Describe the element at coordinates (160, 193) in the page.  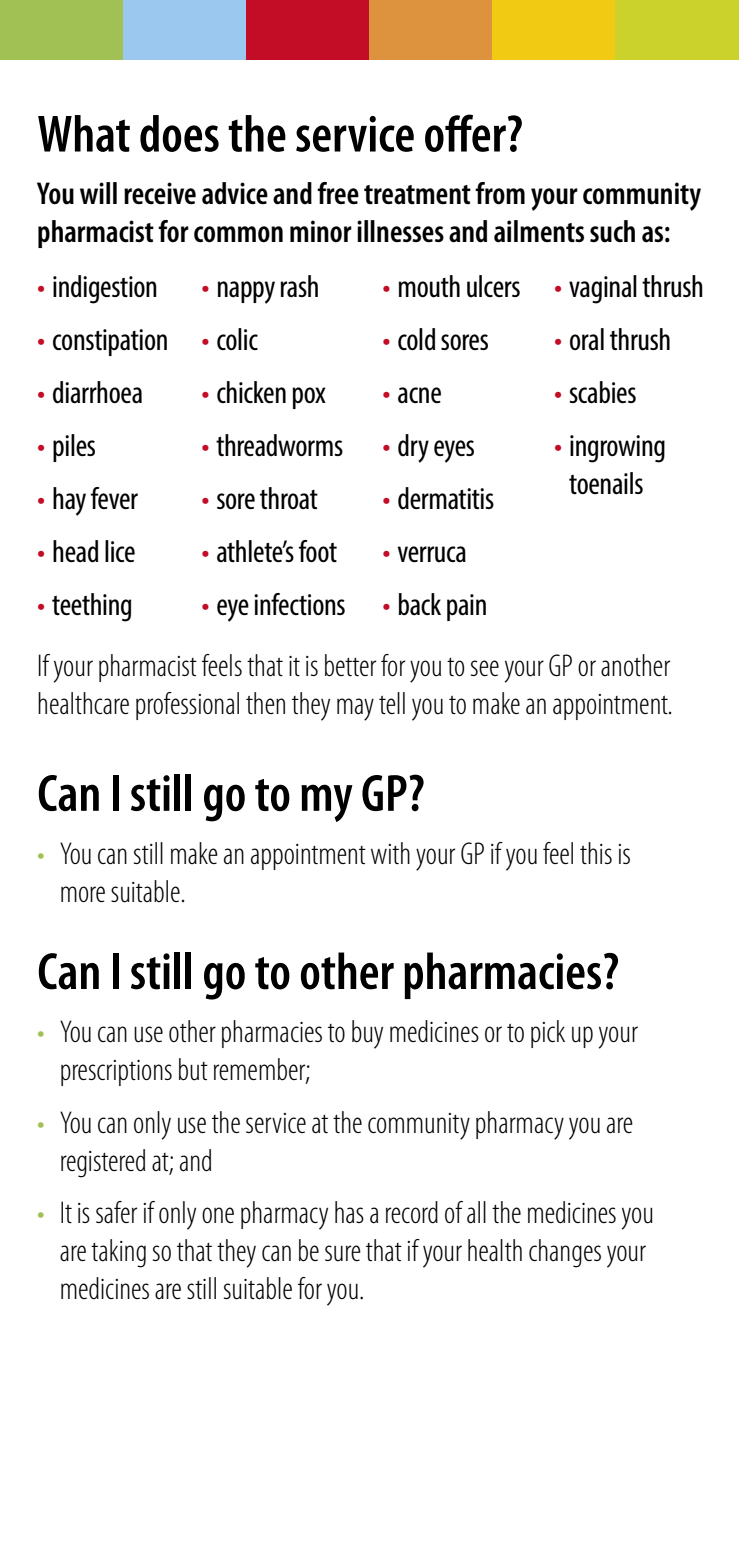
I see `receive` at that location.
